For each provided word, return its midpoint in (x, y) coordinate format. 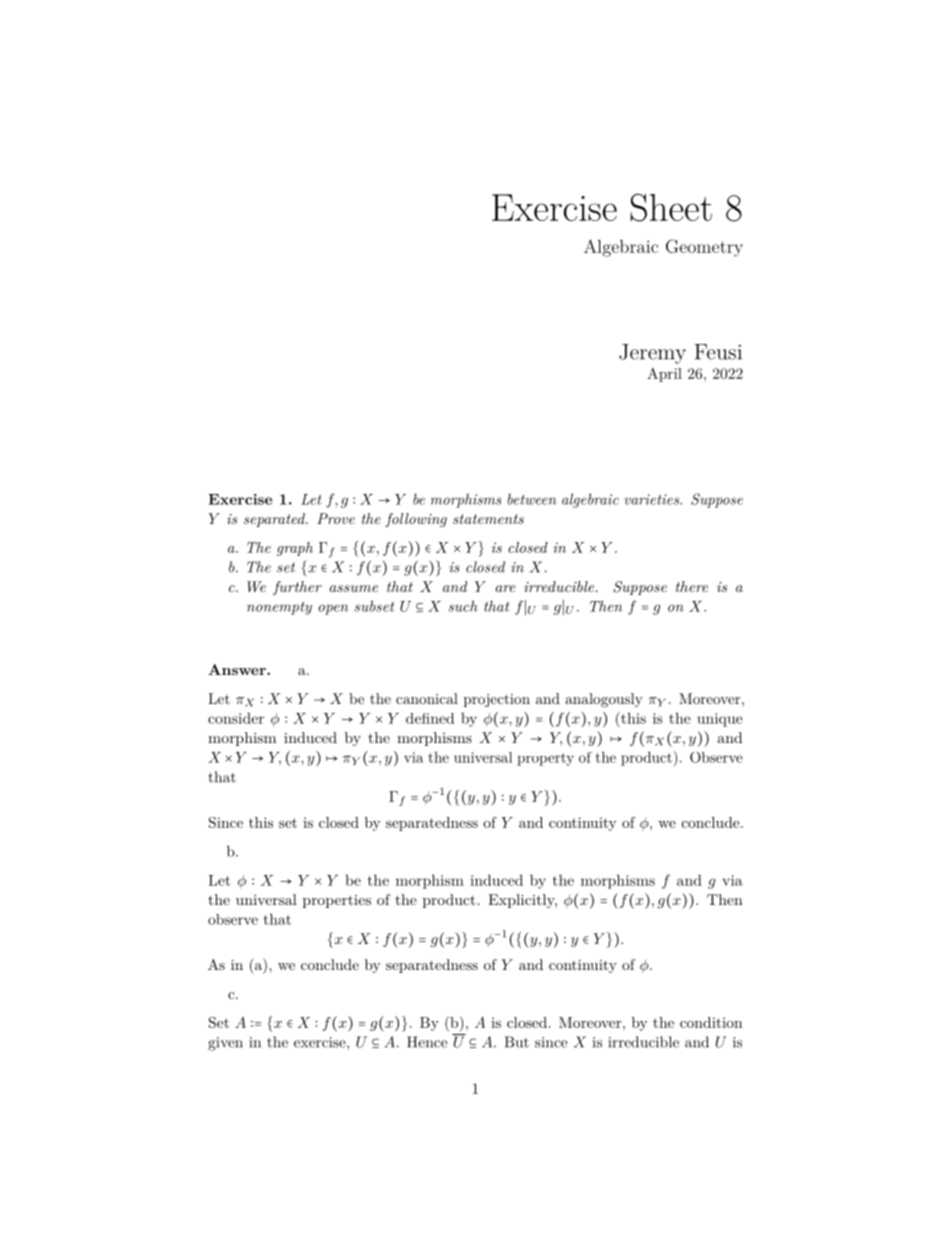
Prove (336, 518)
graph (295, 549)
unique (720, 720)
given (225, 1044)
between (532, 499)
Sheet (671, 207)
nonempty (279, 608)
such (463, 606)
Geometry (704, 248)
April (664, 375)
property (545, 759)
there (692, 586)
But (517, 1042)
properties (337, 901)
